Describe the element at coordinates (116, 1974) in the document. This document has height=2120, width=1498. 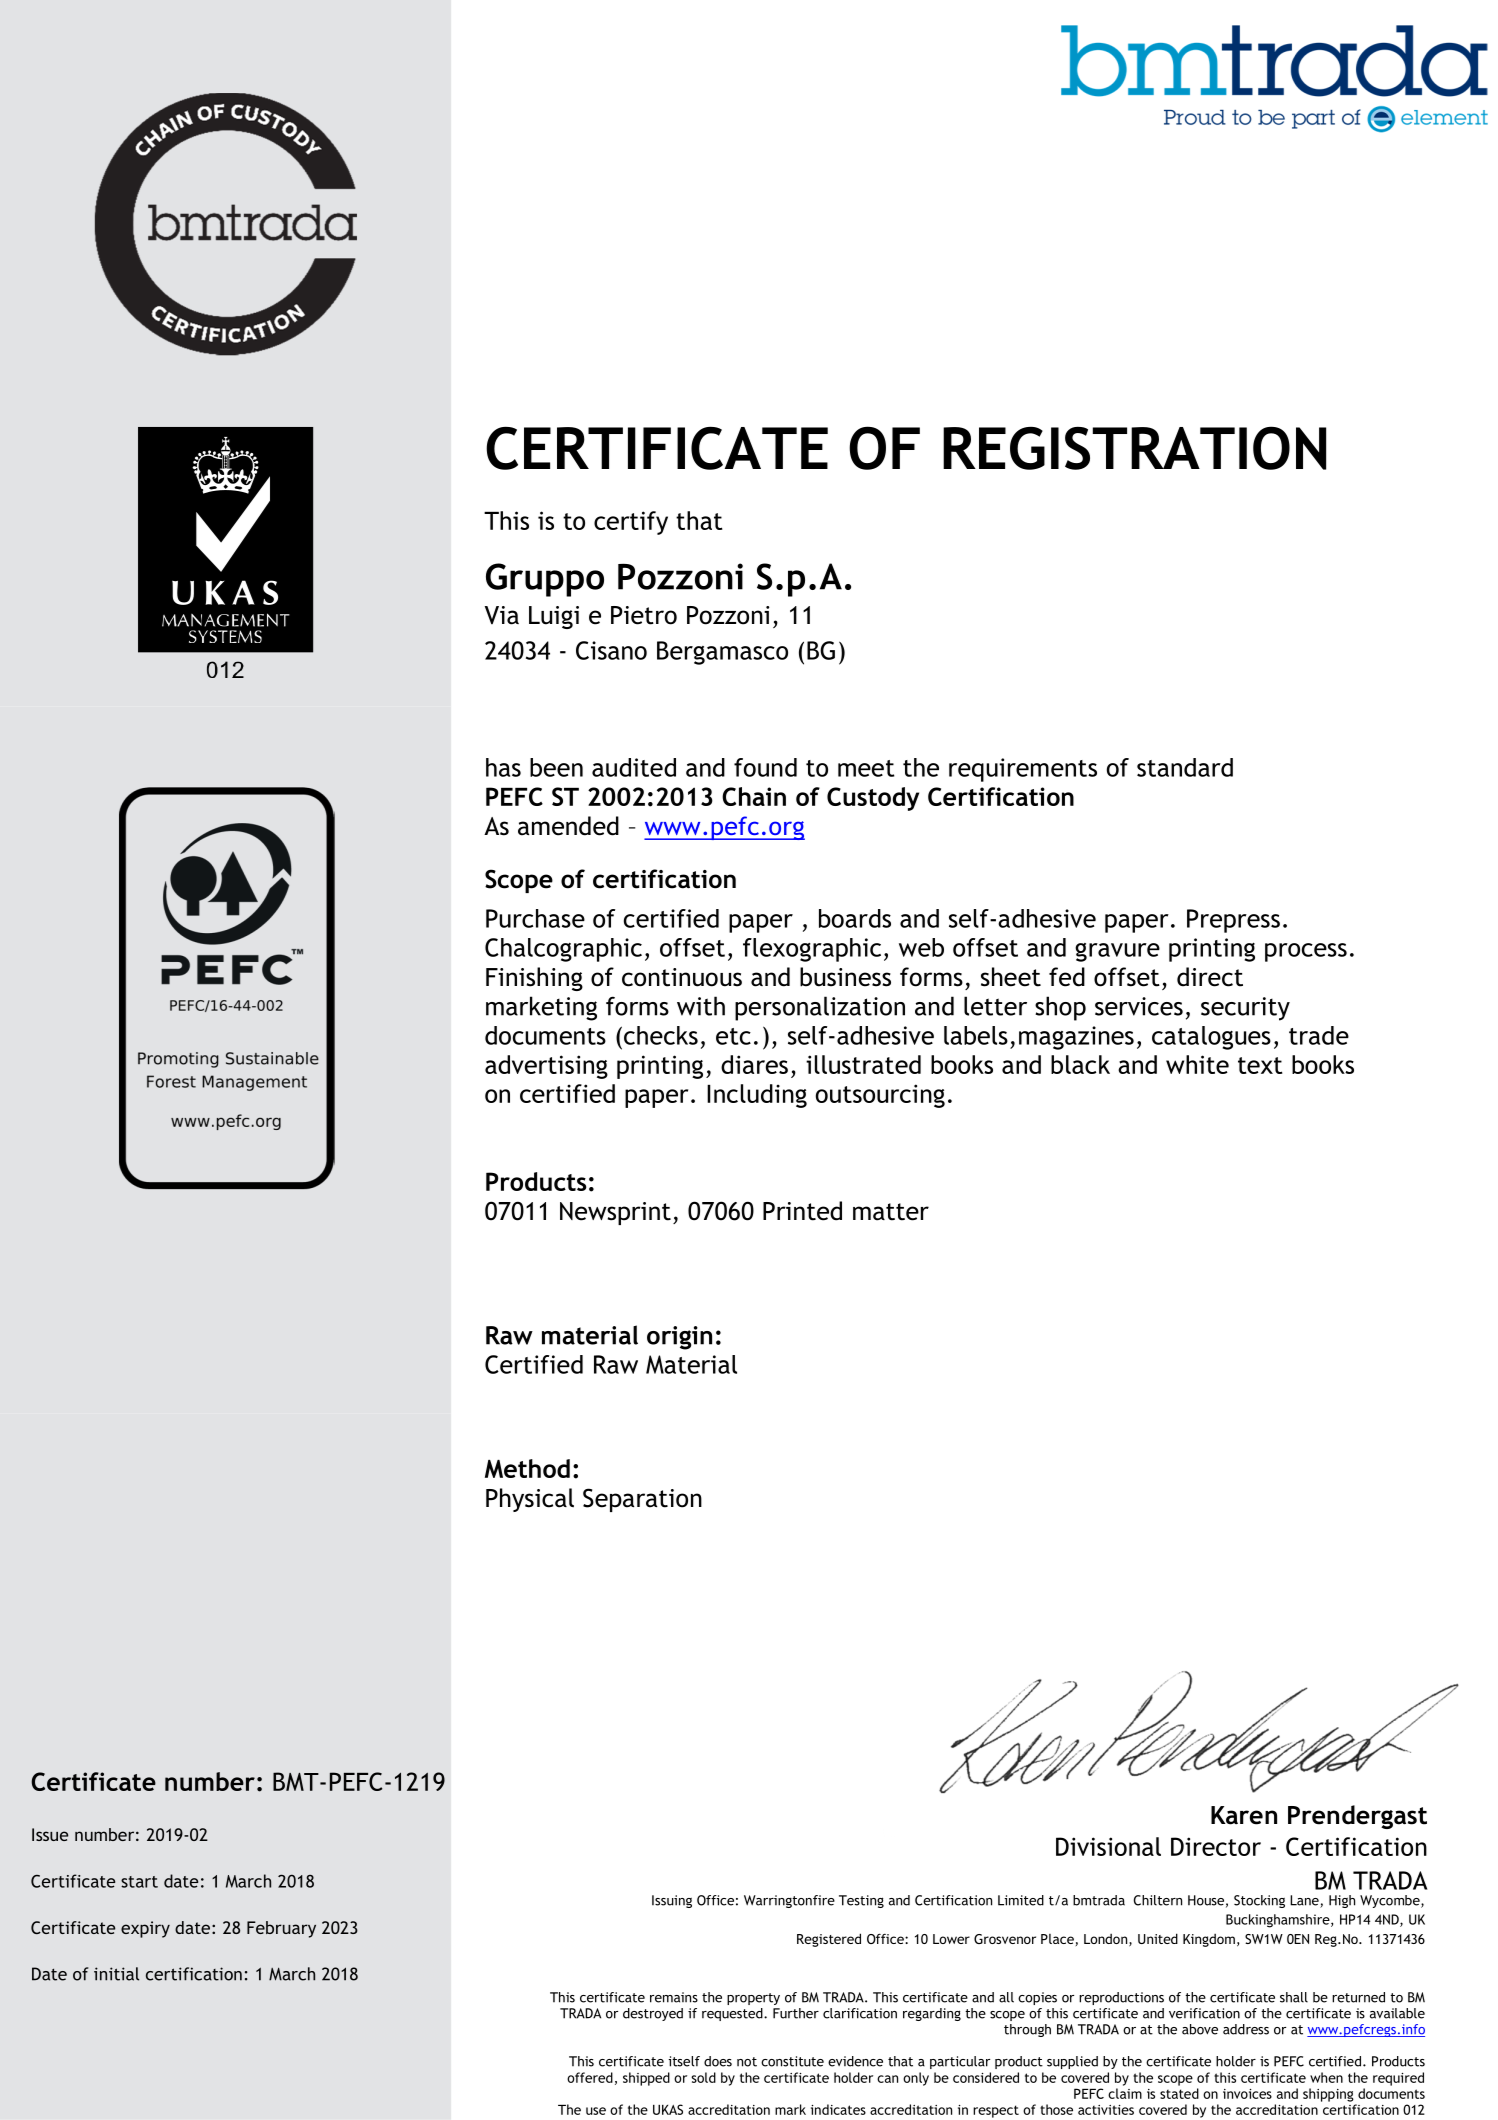
I see `initial` at that location.
